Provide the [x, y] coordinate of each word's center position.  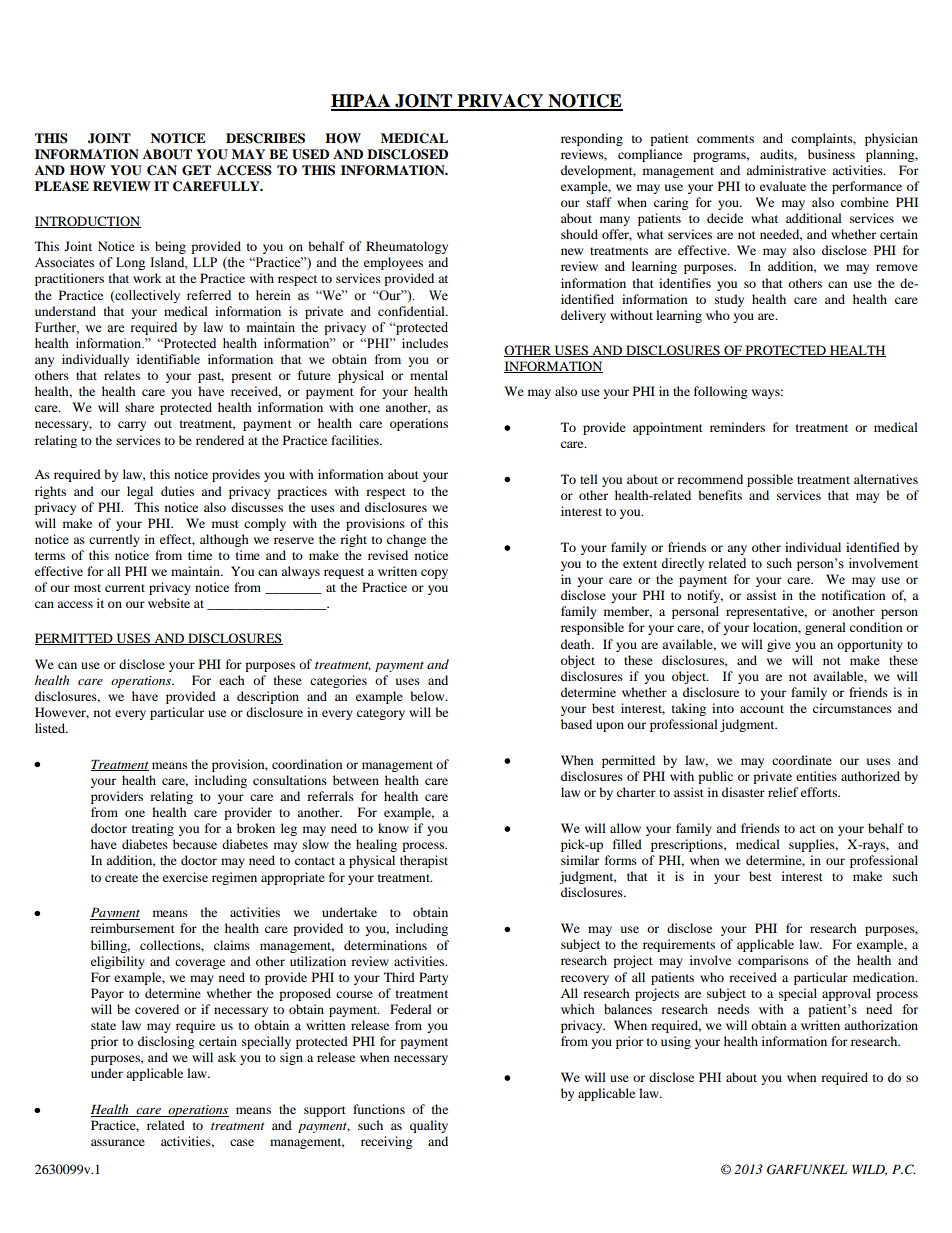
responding [592, 139]
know [393, 828]
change [406, 540]
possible [770, 480]
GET [196, 170]
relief [783, 792]
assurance [118, 1142]
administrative [786, 170]
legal [140, 492]
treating [153, 829]
